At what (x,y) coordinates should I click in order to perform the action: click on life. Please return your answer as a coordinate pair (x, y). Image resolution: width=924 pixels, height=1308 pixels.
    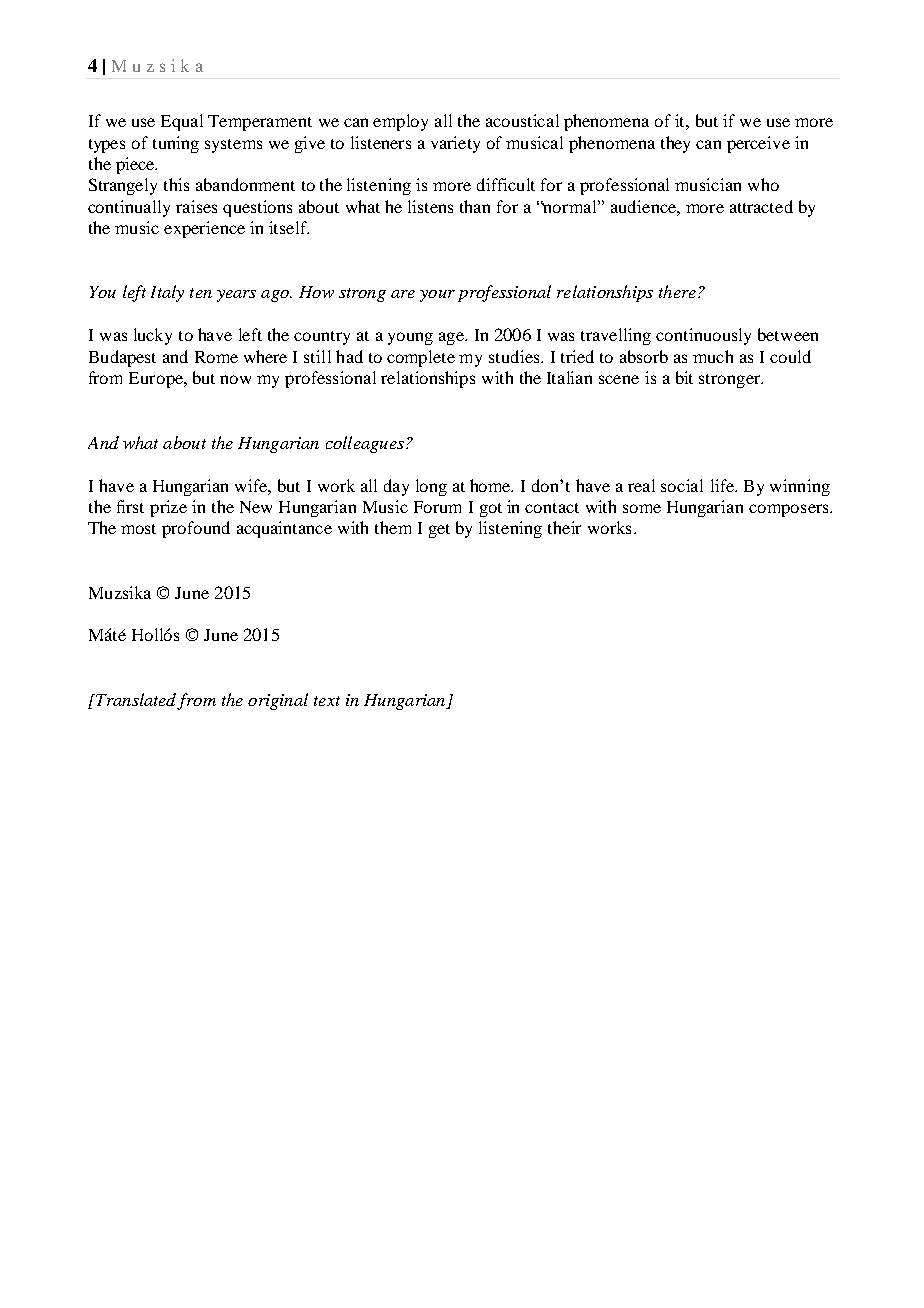
    Looking at the image, I should click on (723, 485).
